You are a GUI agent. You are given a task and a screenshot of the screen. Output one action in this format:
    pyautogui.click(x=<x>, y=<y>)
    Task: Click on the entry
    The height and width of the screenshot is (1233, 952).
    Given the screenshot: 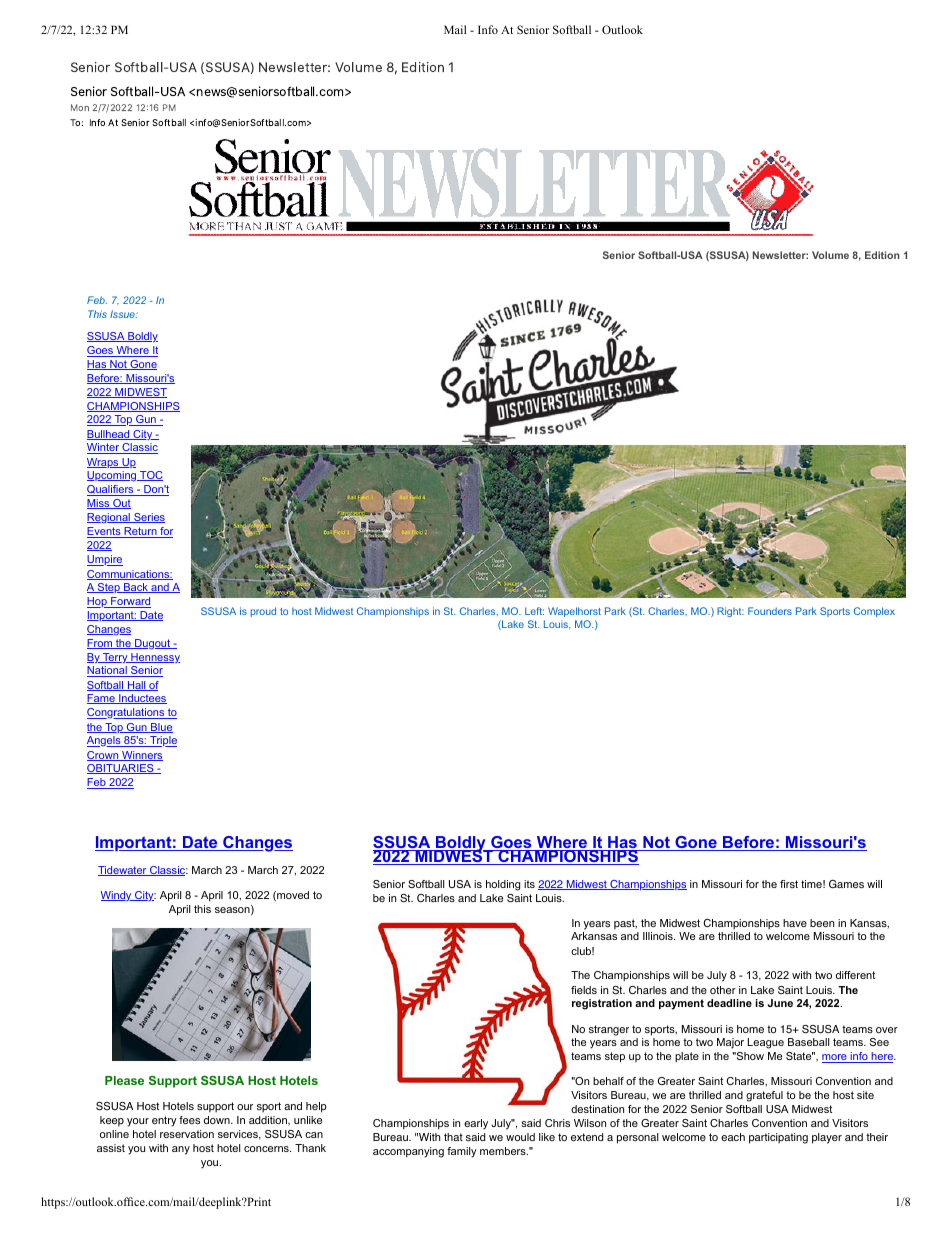 What is the action you would take?
    pyautogui.click(x=164, y=1121)
